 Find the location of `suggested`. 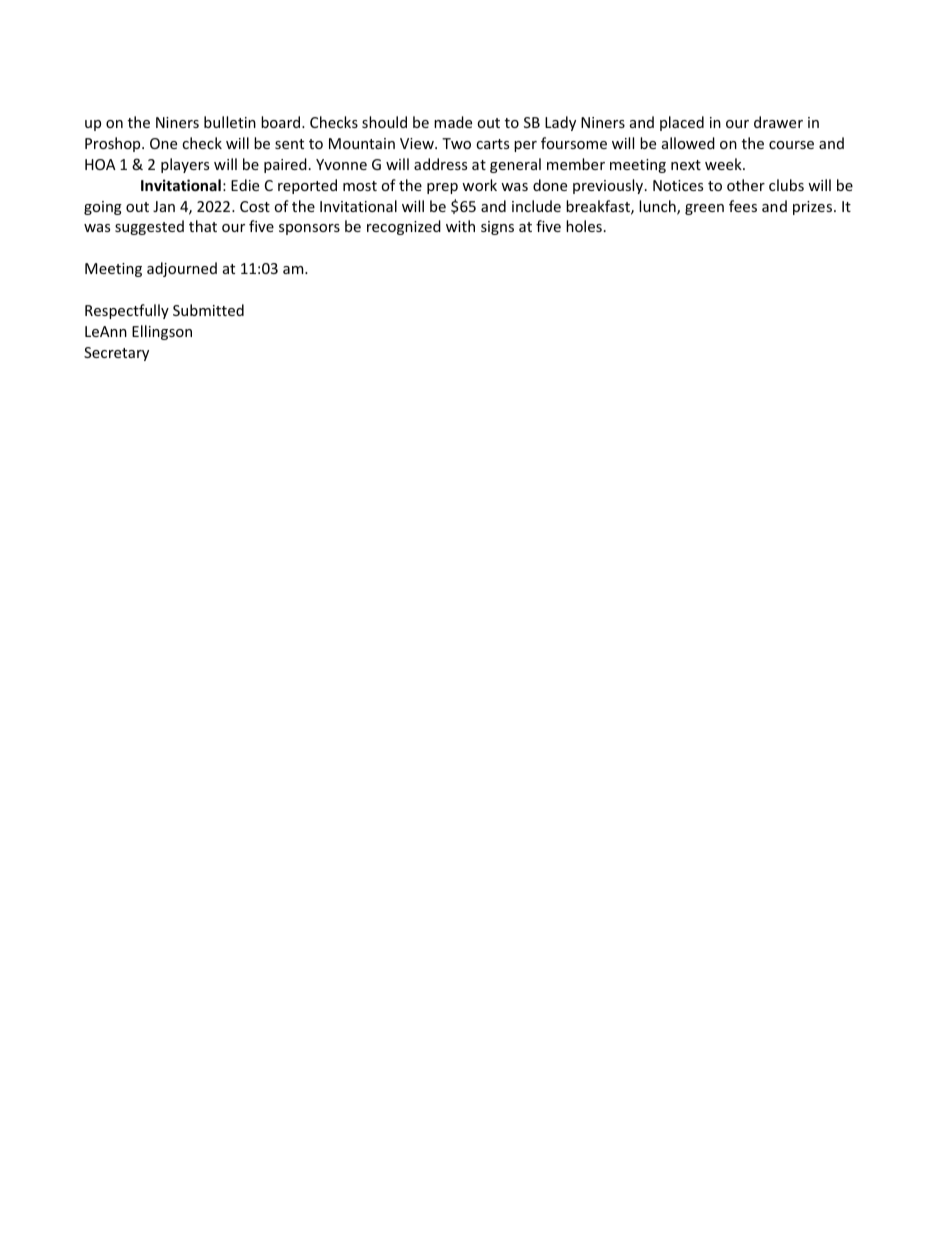

suggested is located at coordinates (149, 227).
